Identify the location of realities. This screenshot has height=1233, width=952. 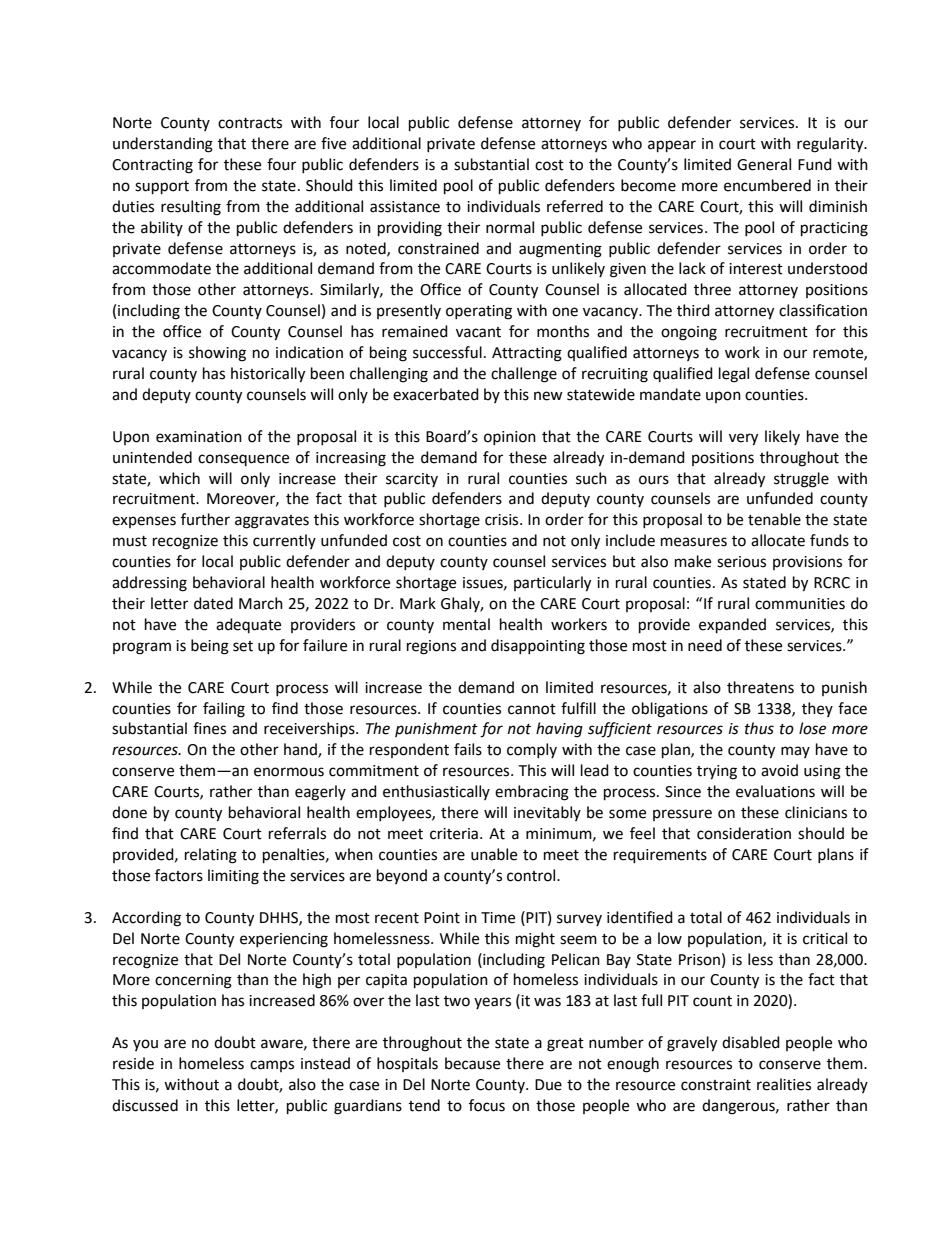
(784, 1084).
